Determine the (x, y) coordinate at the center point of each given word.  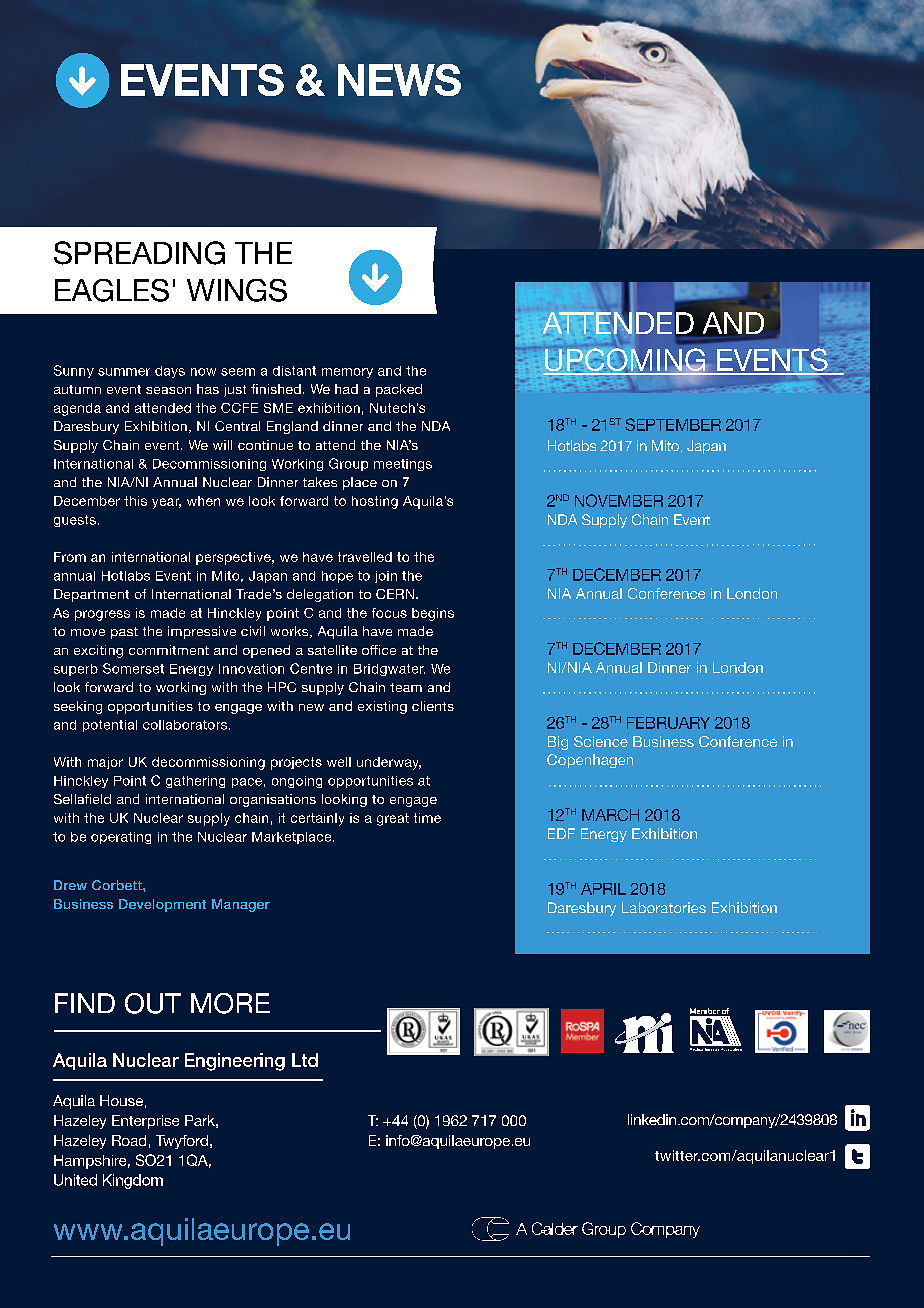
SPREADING (139, 253)
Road (129, 1140)
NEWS (399, 80)
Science (601, 741)
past (124, 633)
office (379, 650)
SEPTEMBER (673, 424)
